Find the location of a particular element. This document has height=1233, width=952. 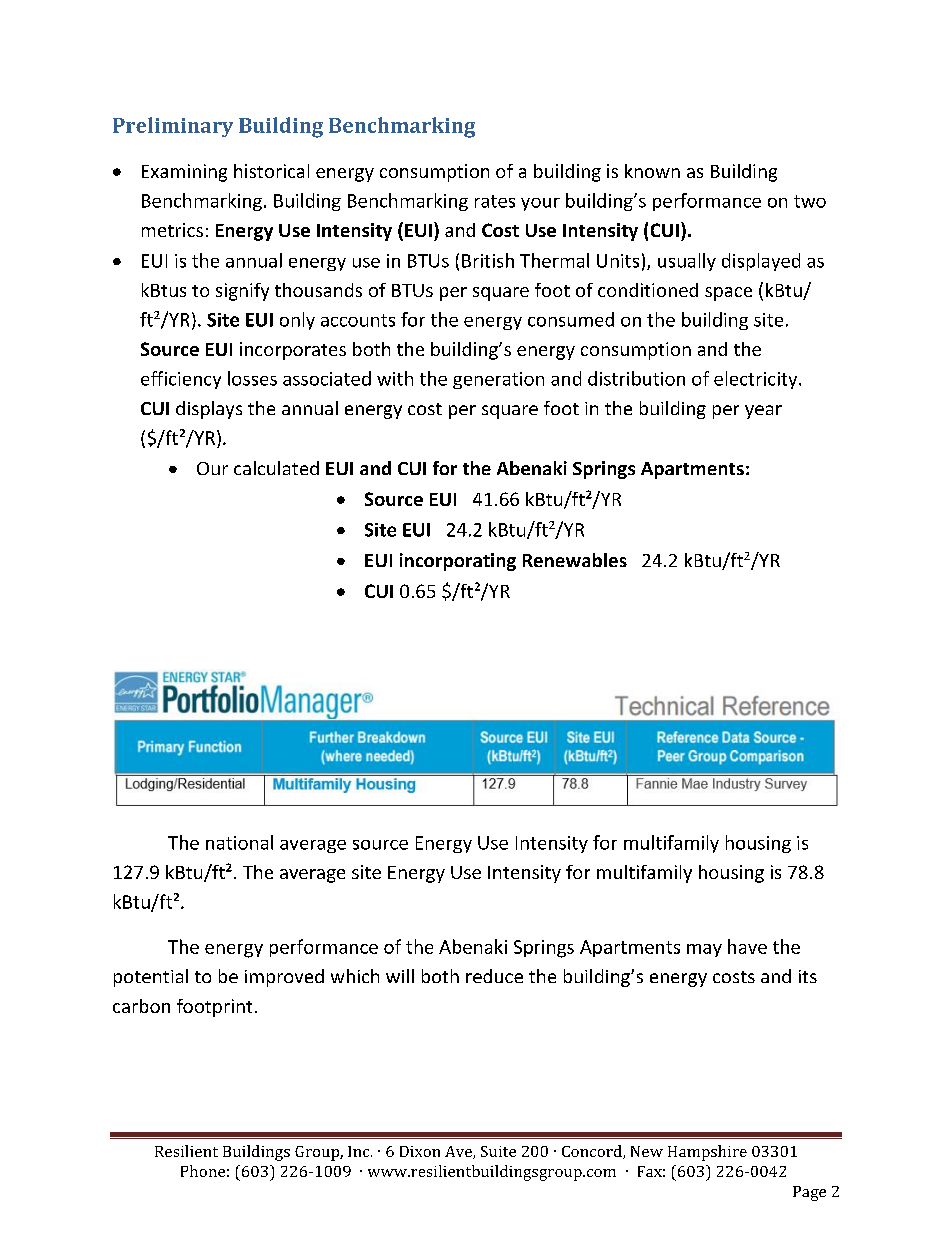

Examining is located at coordinates (184, 173).
